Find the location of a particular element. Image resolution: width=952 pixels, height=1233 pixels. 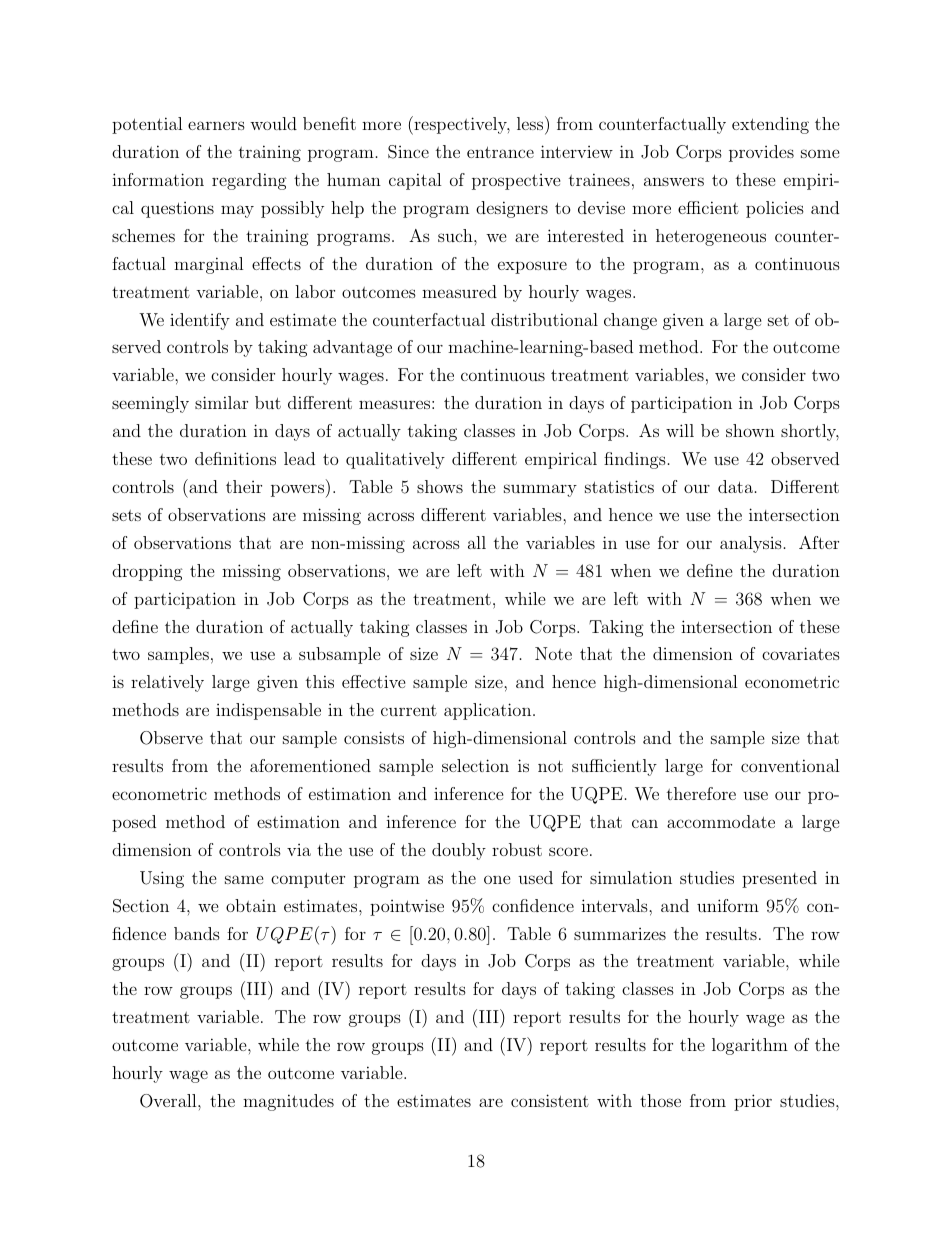

Overall is located at coordinates (169, 1101).
